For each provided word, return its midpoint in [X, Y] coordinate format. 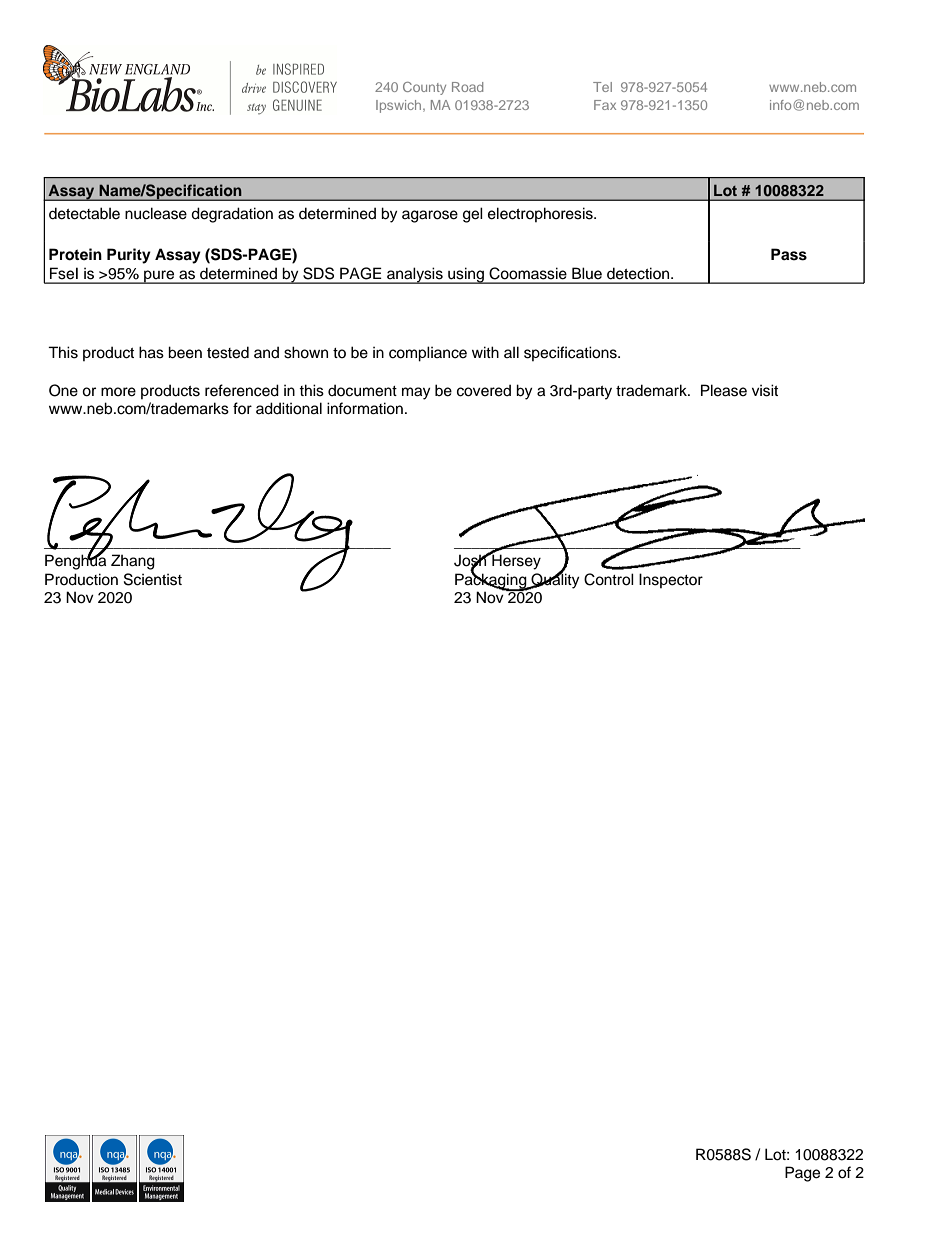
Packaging [492, 581]
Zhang [133, 562]
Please [724, 390]
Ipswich [400, 106]
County [424, 88]
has [151, 352]
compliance [428, 354]
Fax [605, 105]
